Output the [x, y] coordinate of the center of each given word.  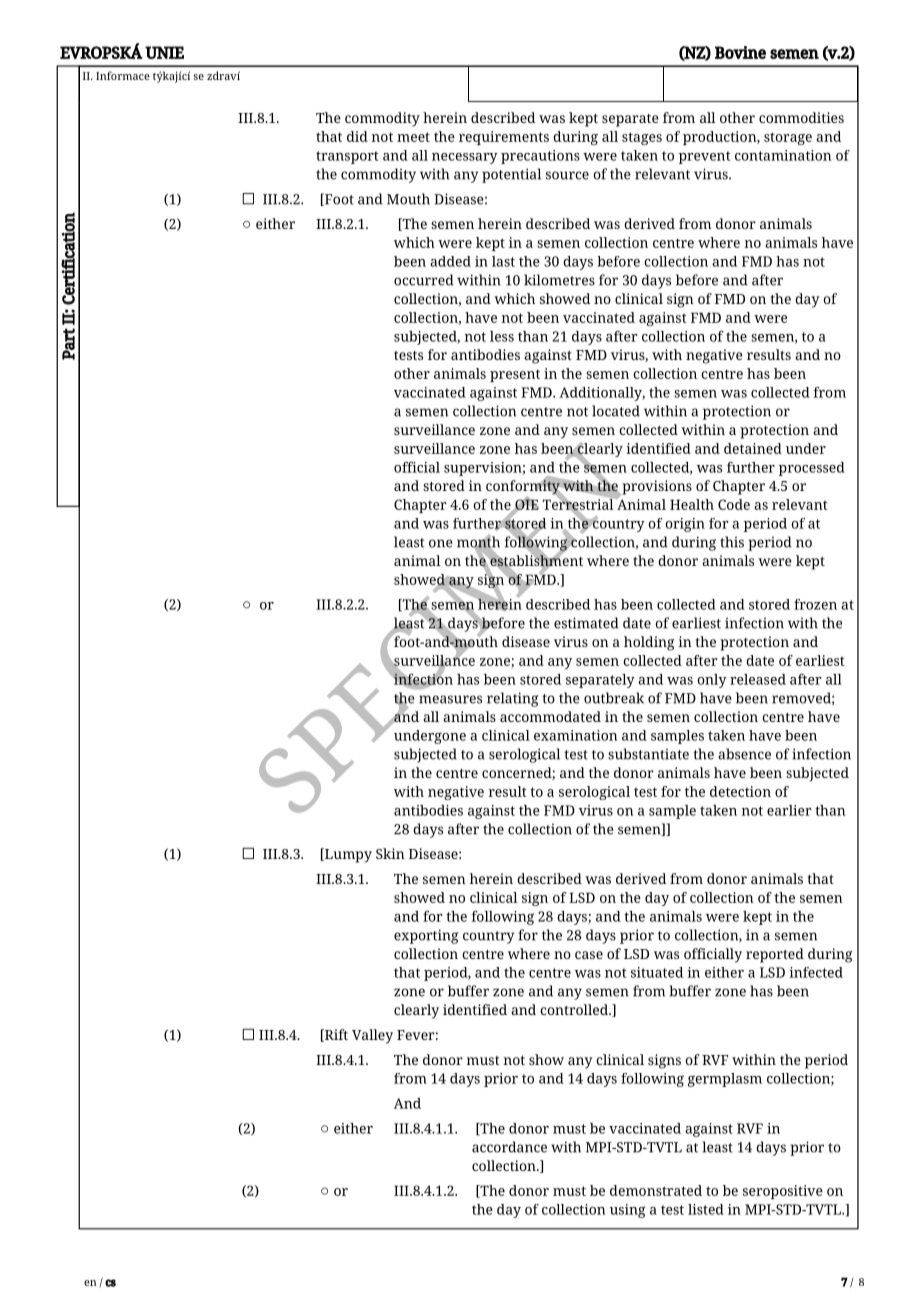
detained [753, 448]
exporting [426, 936]
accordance [509, 1147]
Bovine [740, 52]
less [502, 336]
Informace [123, 75]
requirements [504, 138]
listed [706, 1209]
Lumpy [347, 855]
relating [512, 699]
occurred [424, 280]
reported [775, 955]
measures [450, 699]
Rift [335, 1035]
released [758, 679]
